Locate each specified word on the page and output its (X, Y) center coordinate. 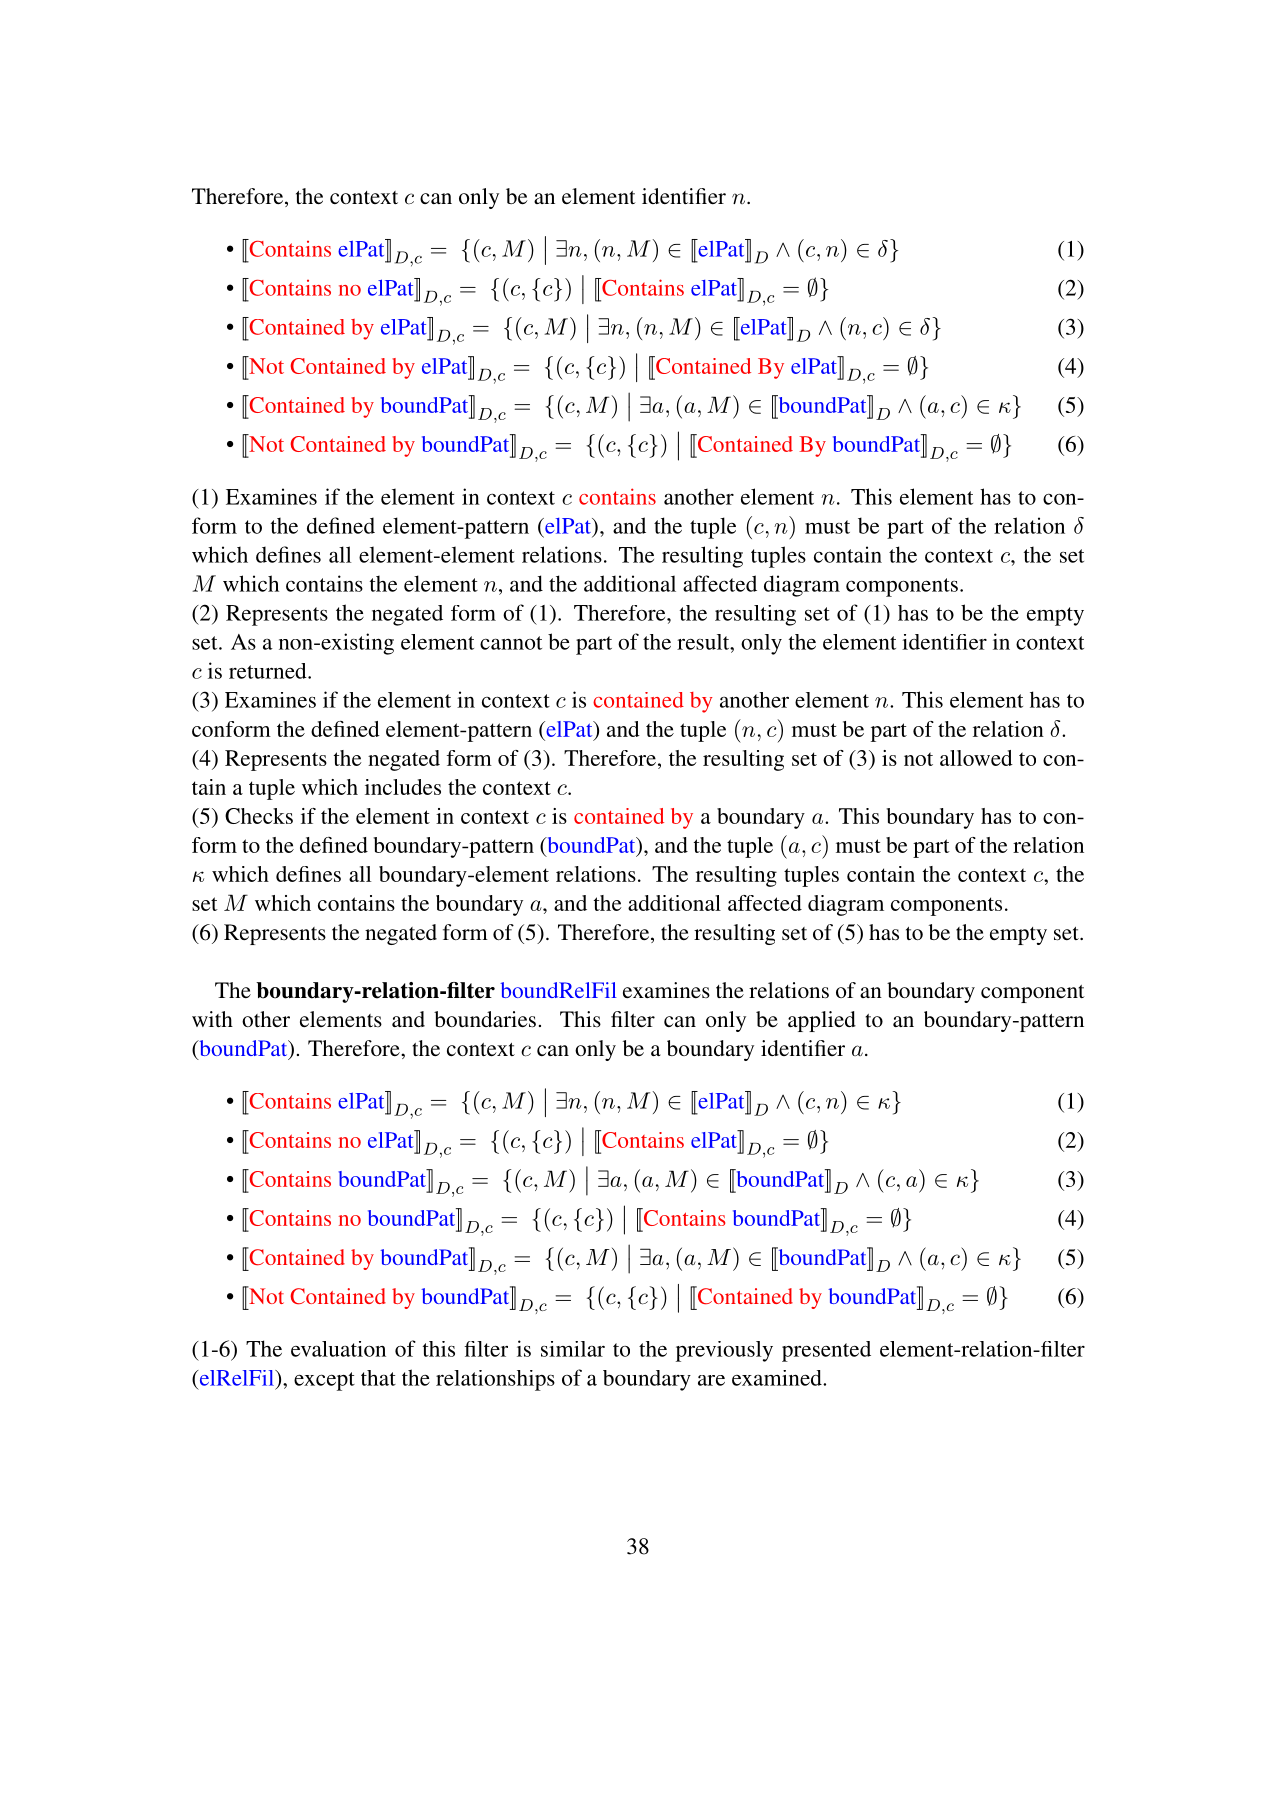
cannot (511, 643)
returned (269, 671)
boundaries (485, 1019)
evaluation (338, 1349)
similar (573, 1349)
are (711, 1380)
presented (826, 1351)
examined (778, 1378)
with (212, 1019)
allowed (976, 758)
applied (822, 1021)
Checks (259, 816)
